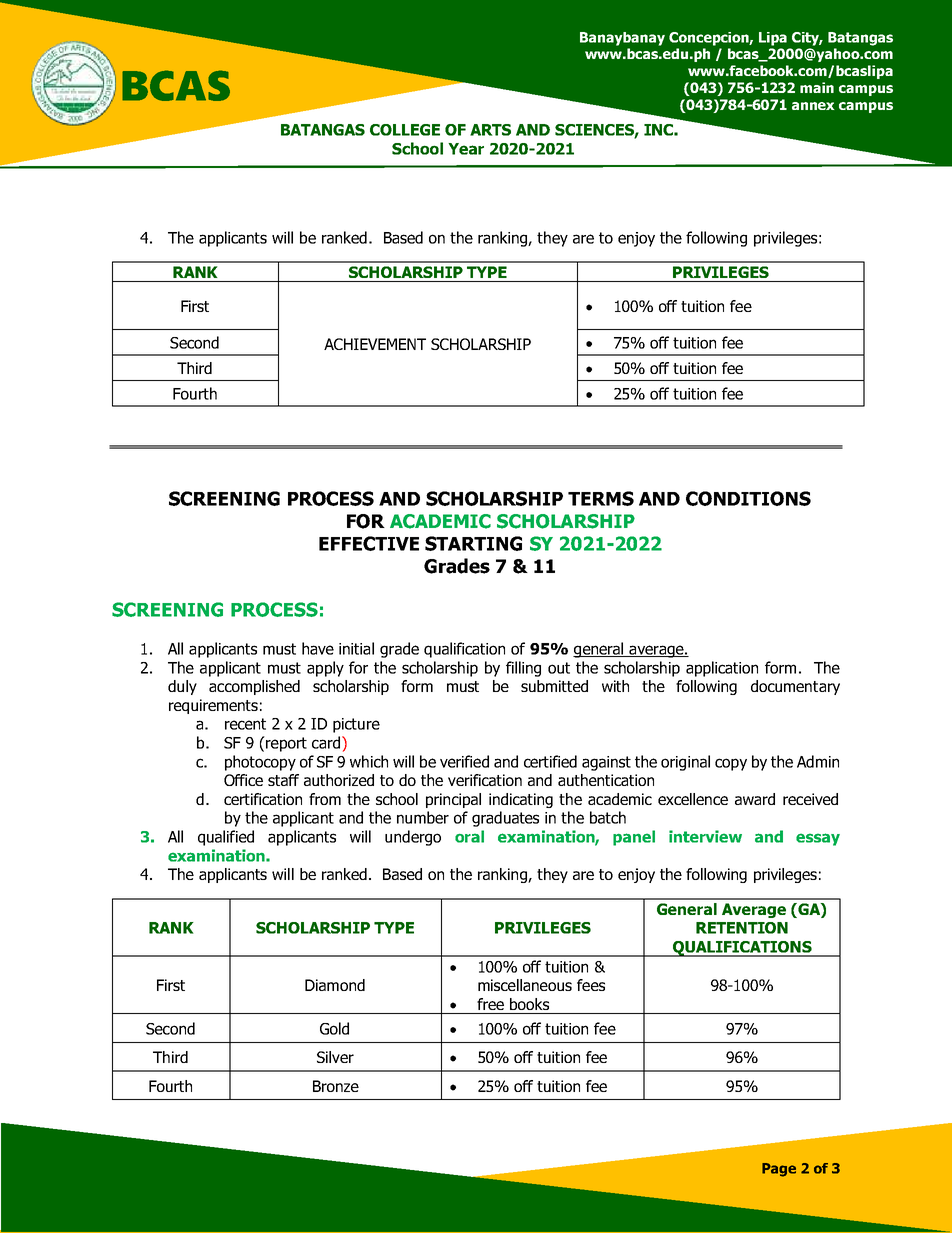 The height and width of the screenshot is (1233, 952). I want to click on CONDITIONS, so click(748, 498).
